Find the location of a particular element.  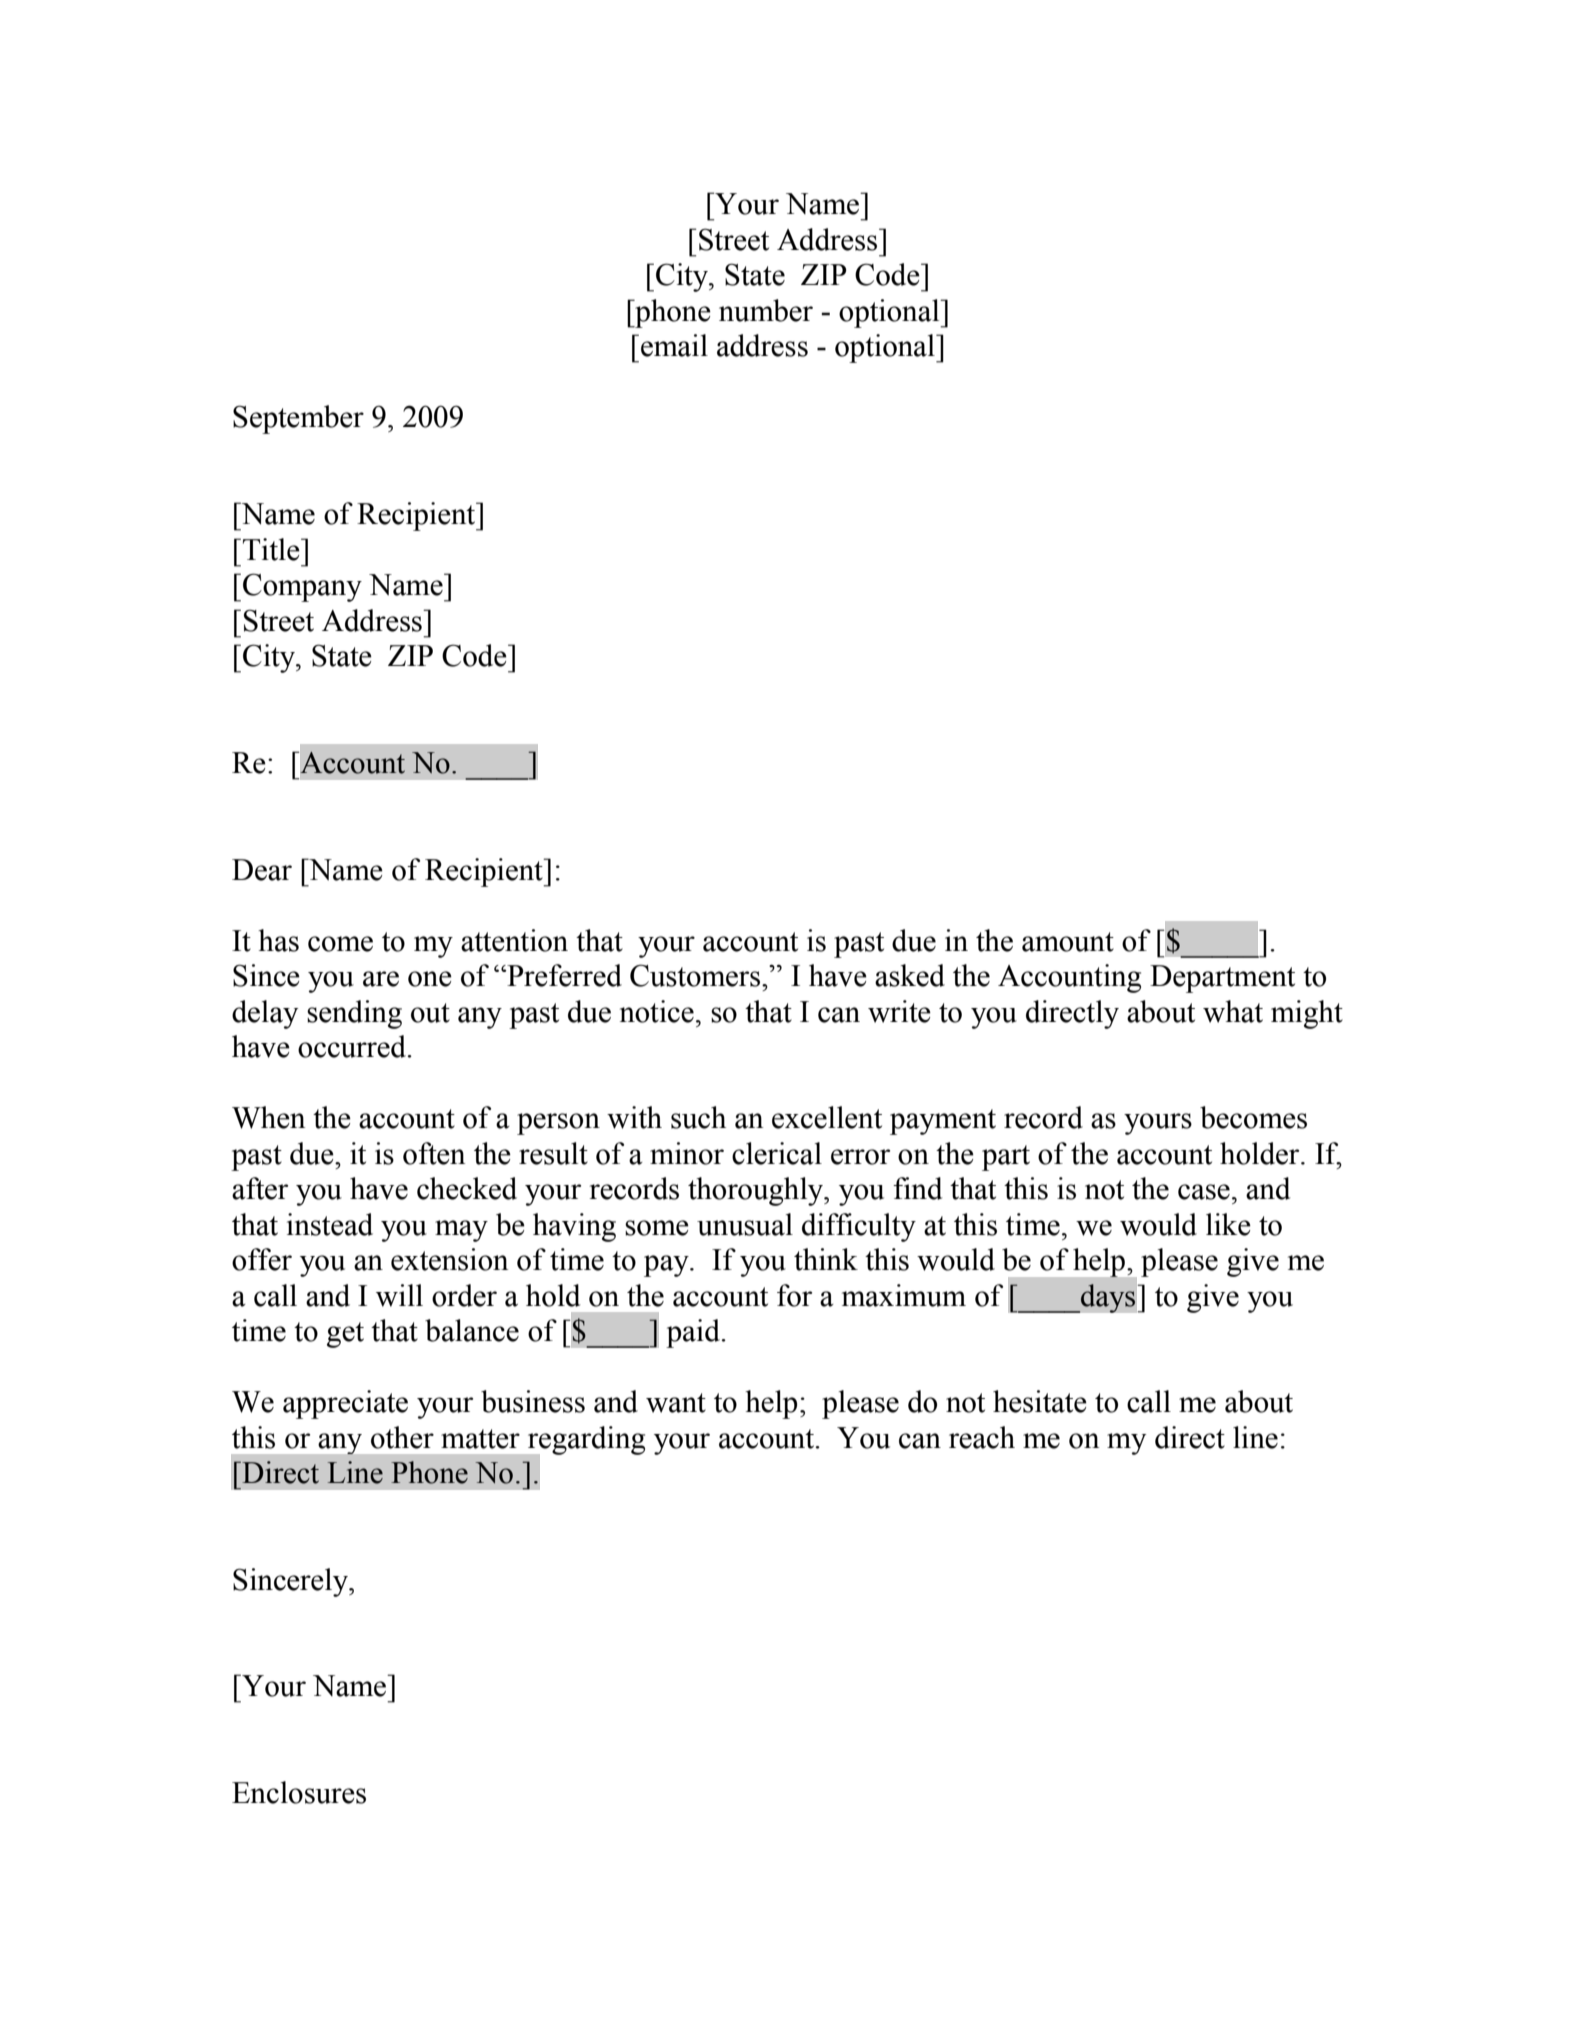

September is located at coordinates (298, 419).
